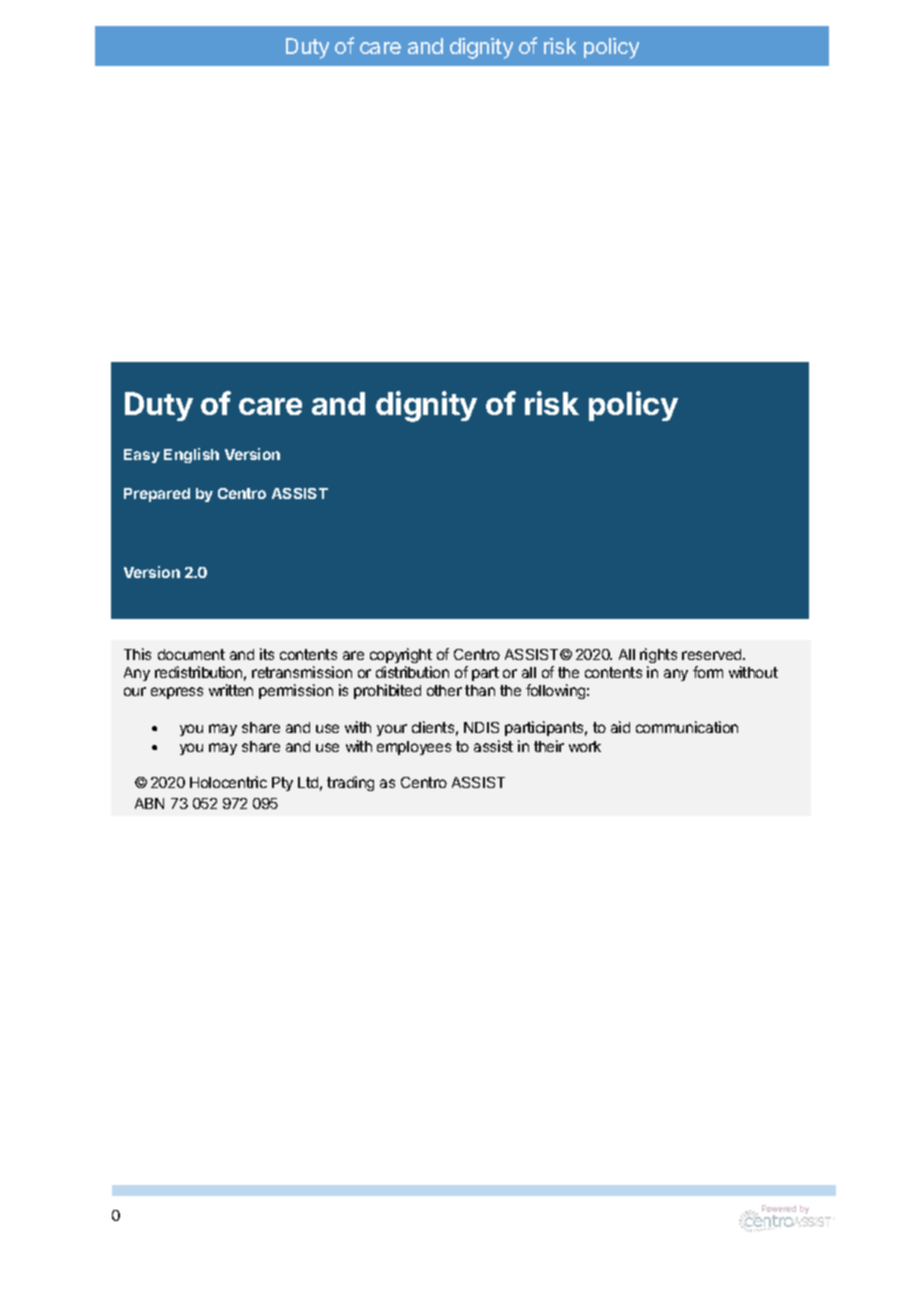 The width and height of the document is (924, 1307). Describe the element at coordinates (228, 782) in the document. I see `Holocentric` at that location.
